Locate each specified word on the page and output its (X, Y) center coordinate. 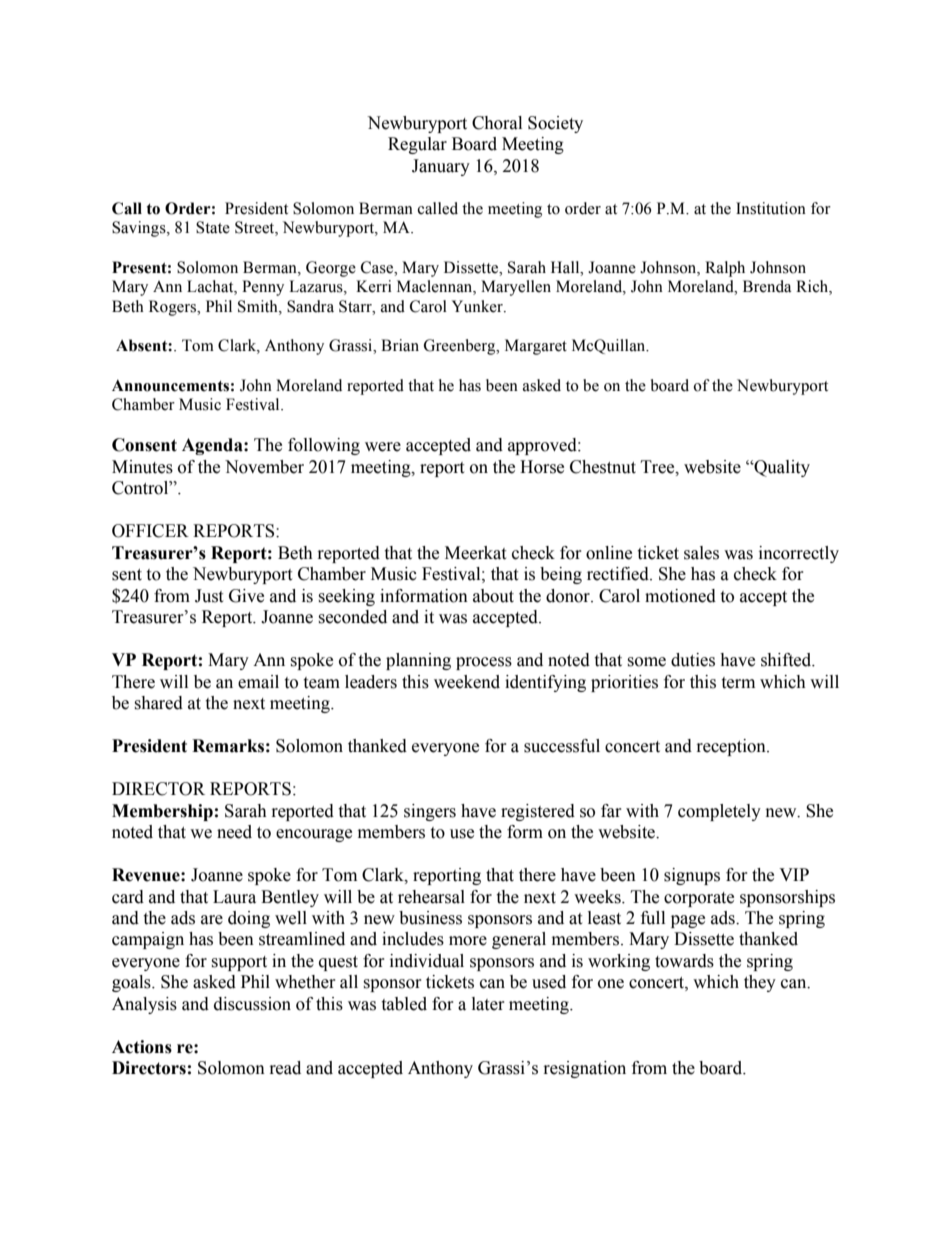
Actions (142, 1047)
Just (209, 596)
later (488, 1004)
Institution (771, 208)
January (441, 167)
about (493, 596)
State (213, 227)
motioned (680, 596)
